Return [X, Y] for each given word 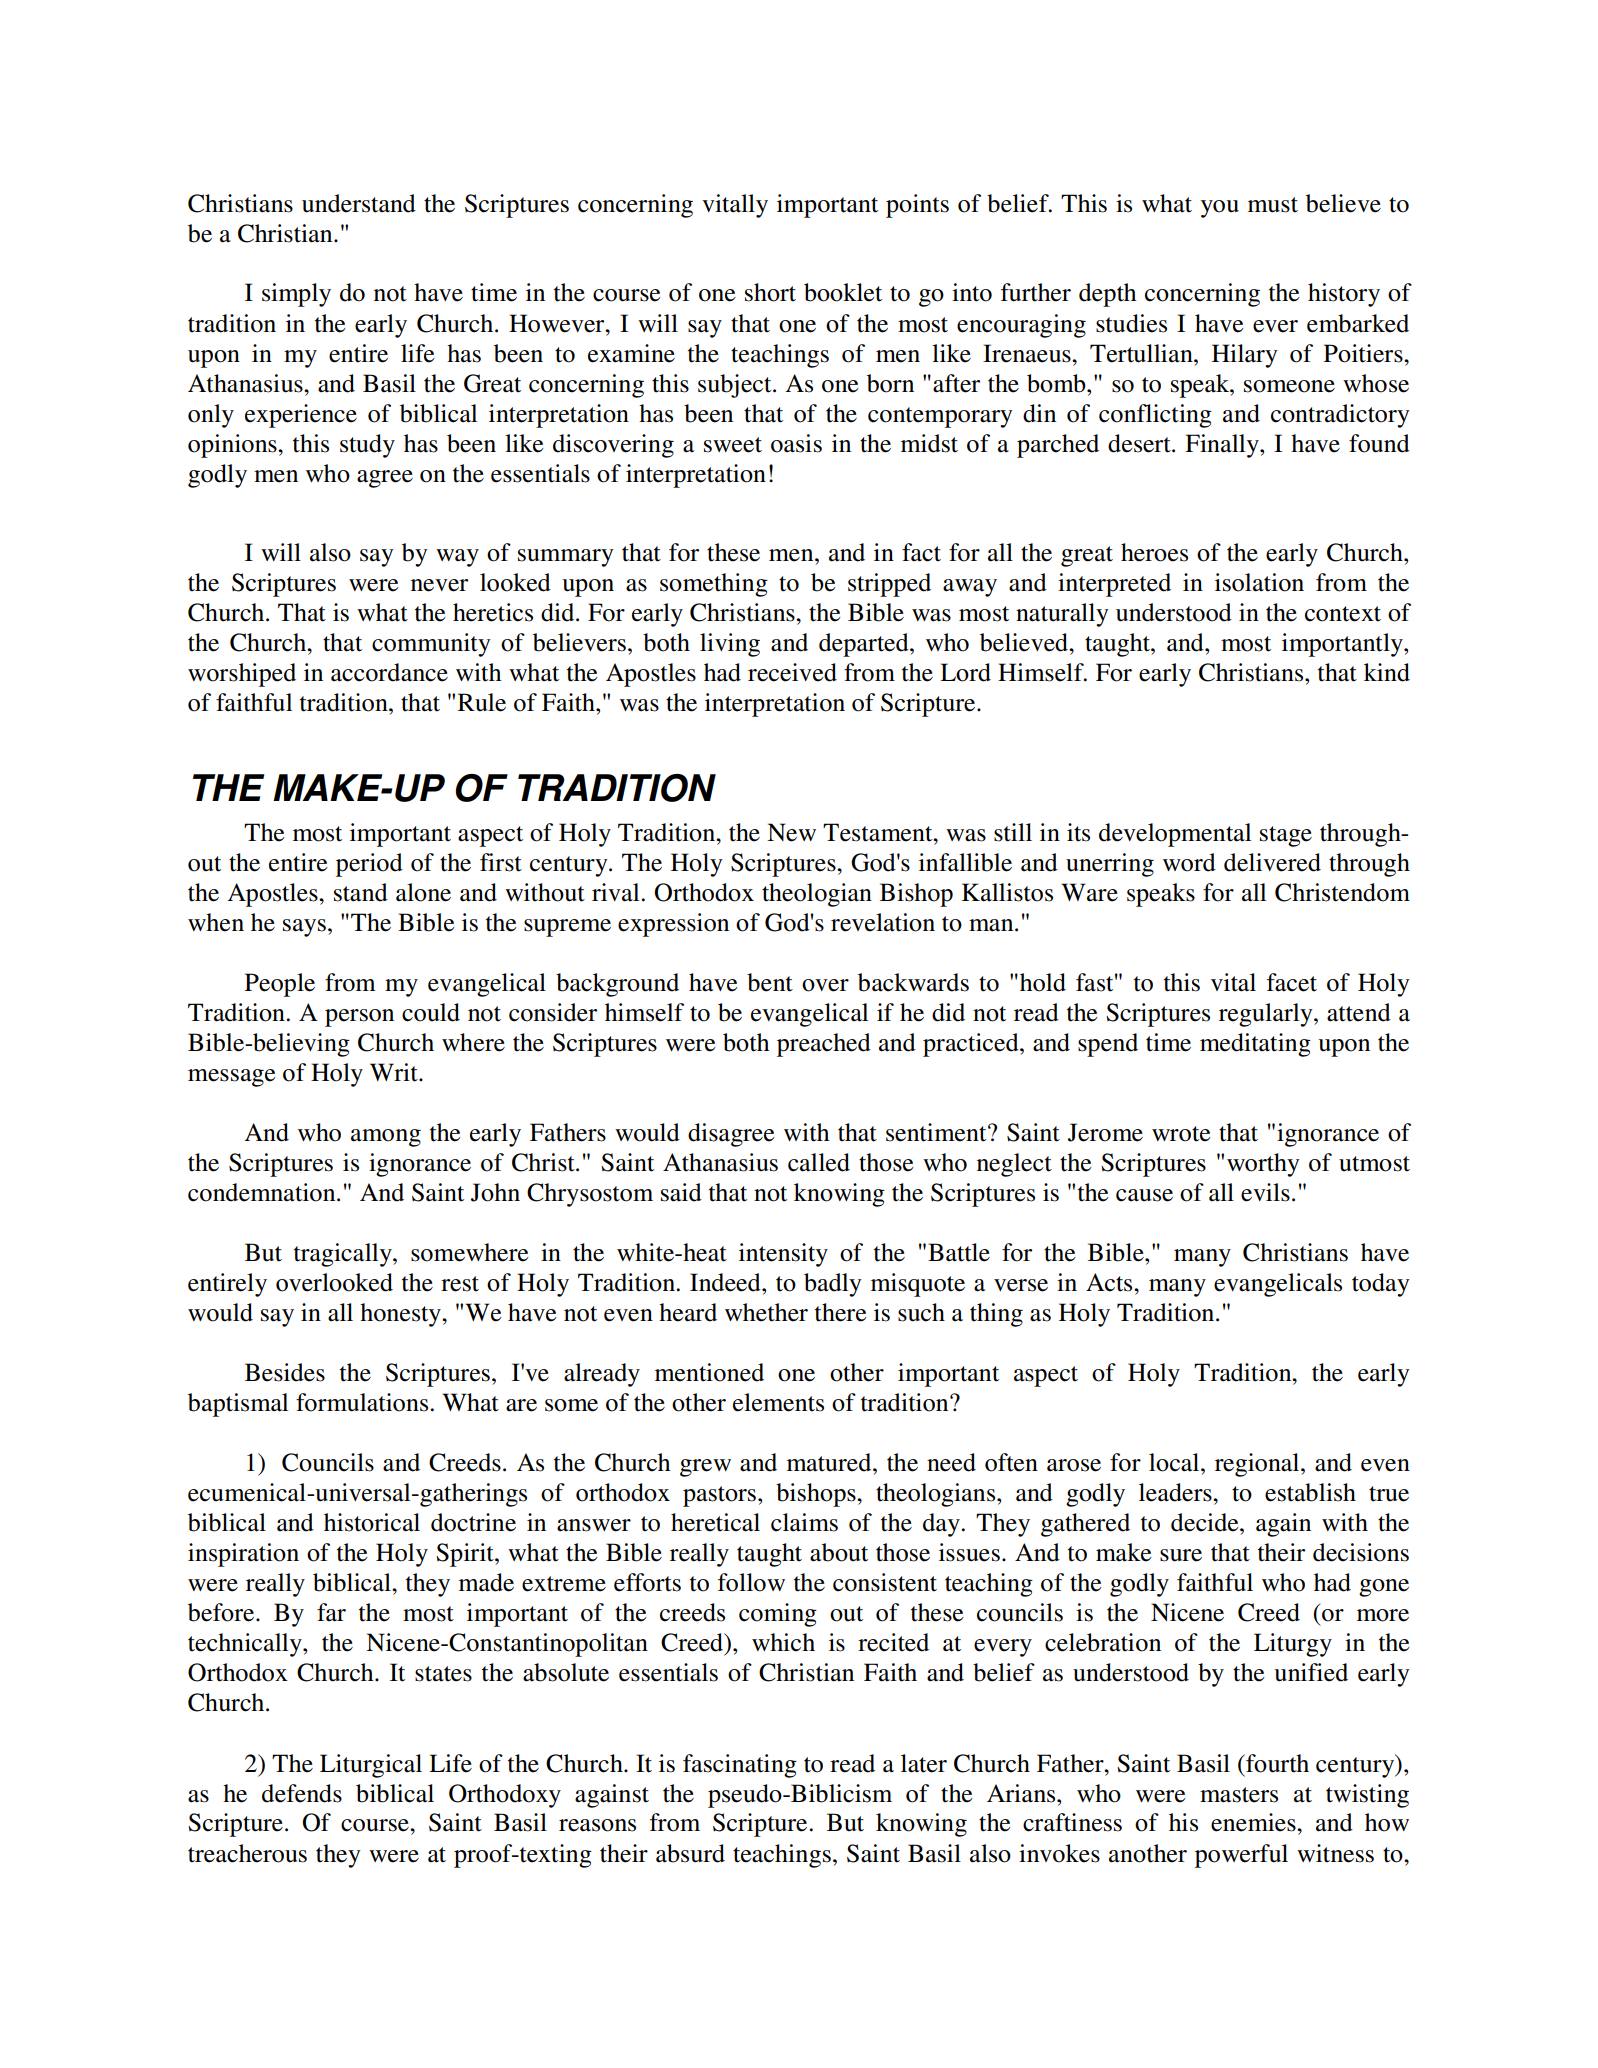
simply [296, 295]
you [1220, 209]
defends [302, 1793]
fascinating [740, 1766]
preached [824, 1045]
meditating [1255, 1045]
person [359, 1018]
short [770, 292]
